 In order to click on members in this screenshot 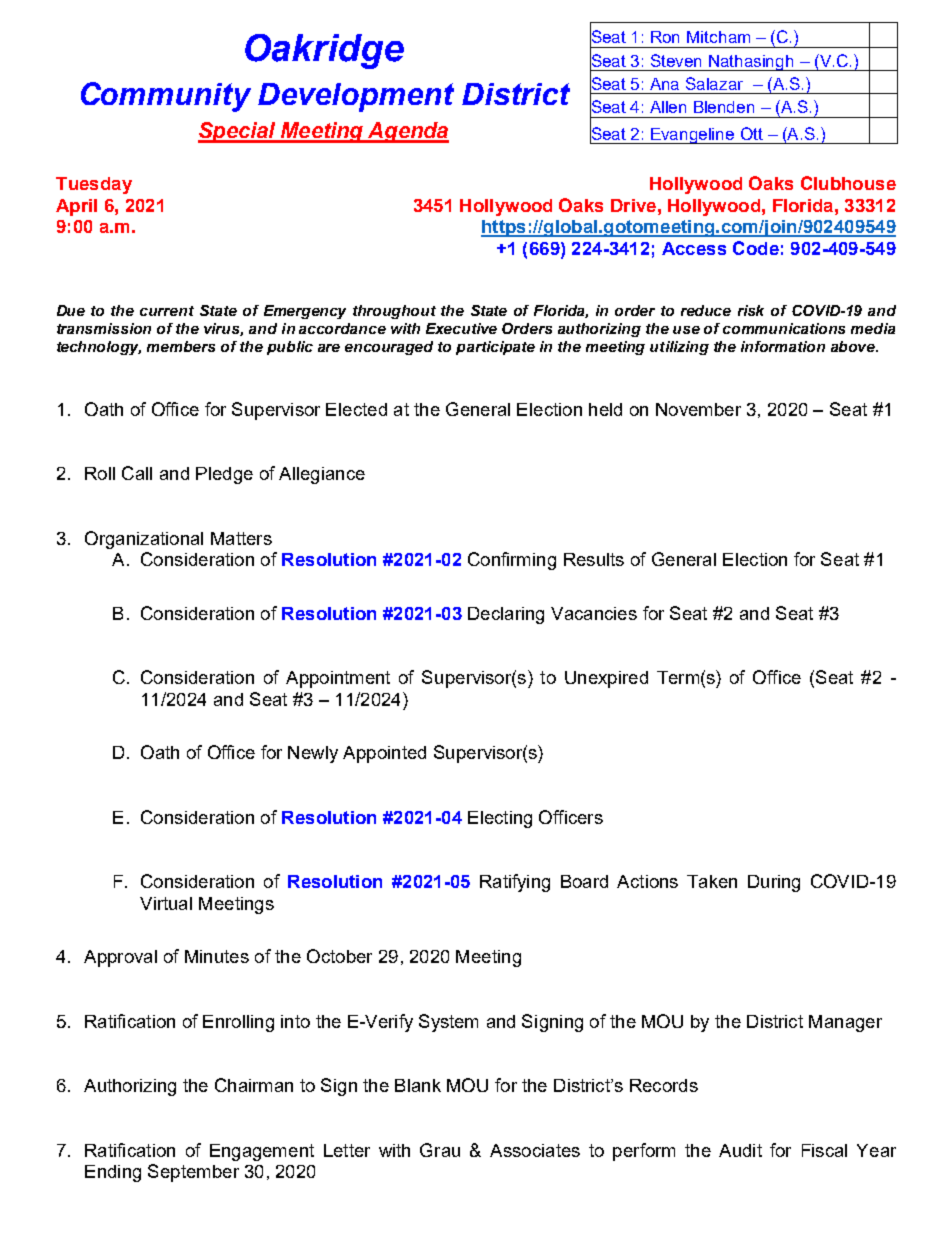, I will do `click(181, 346)`.
